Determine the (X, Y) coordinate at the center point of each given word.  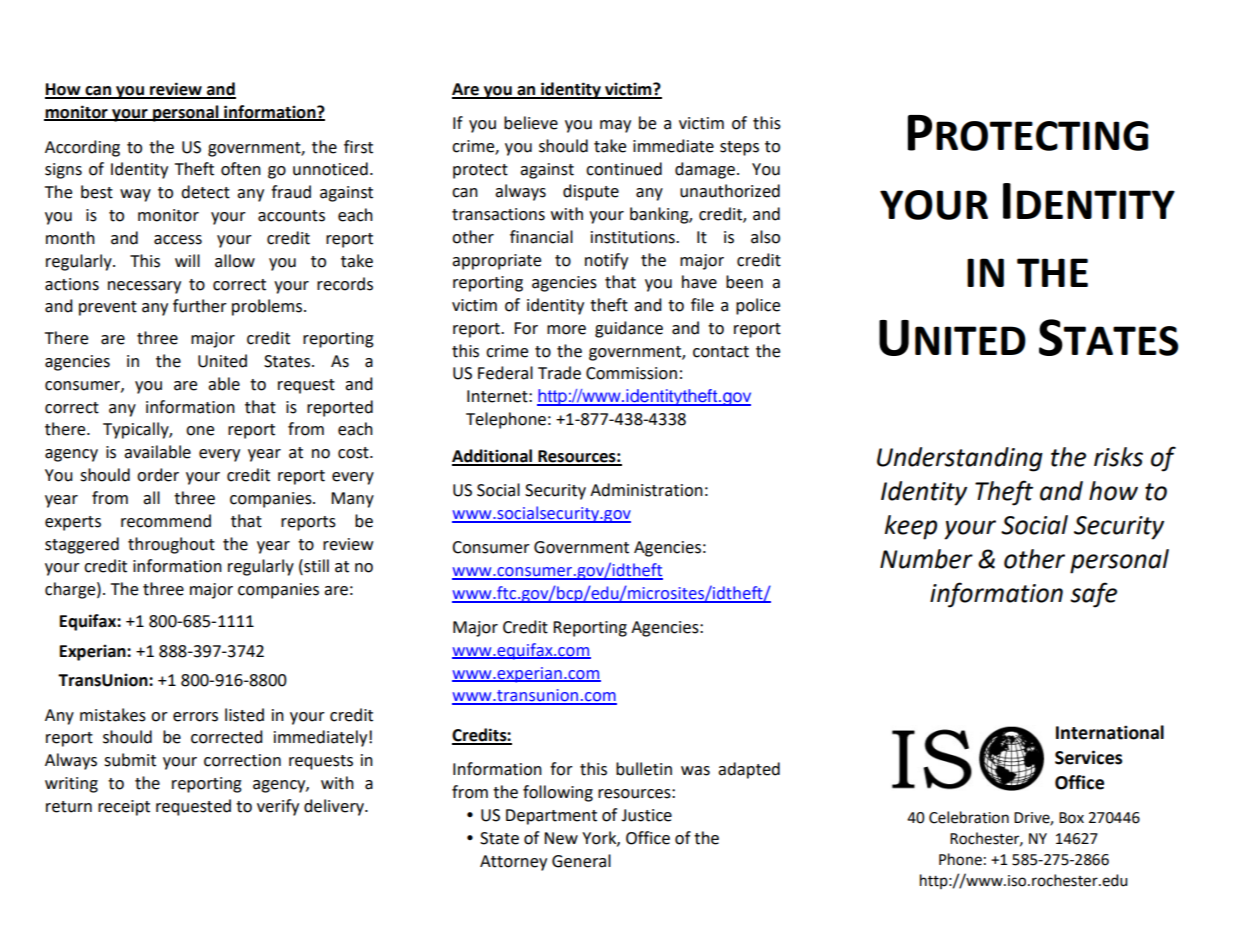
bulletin (644, 769)
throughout (171, 545)
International (1110, 732)
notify (606, 261)
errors (195, 717)
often (241, 169)
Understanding (960, 459)
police (758, 306)
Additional (493, 457)
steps (739, 148)
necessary (144, 287)
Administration (646, 490)
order (158, 475)
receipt (124, 808)
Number (926, 559)
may (615, 126)
